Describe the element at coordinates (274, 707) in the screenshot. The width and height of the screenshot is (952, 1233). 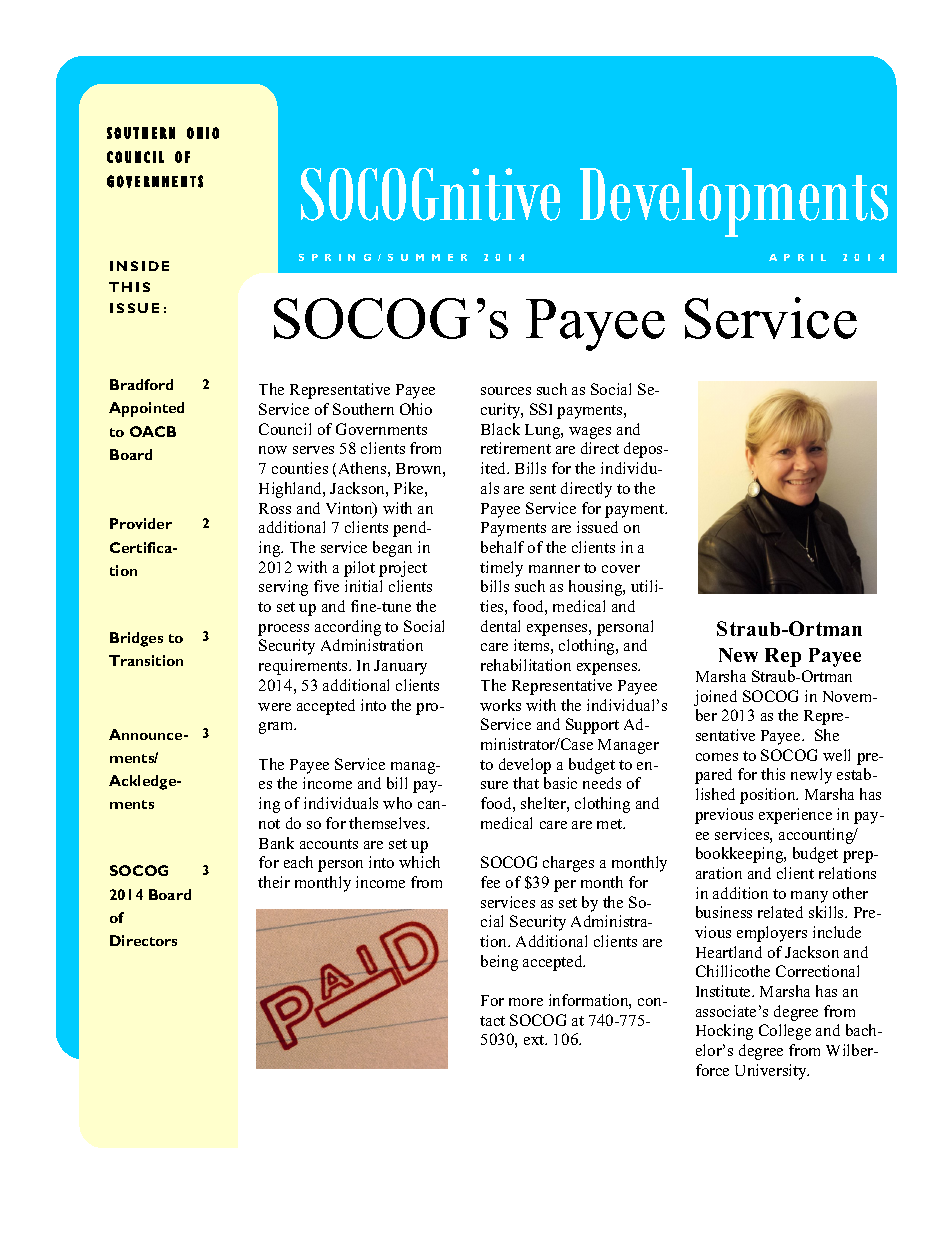
I see `were` at that location.
